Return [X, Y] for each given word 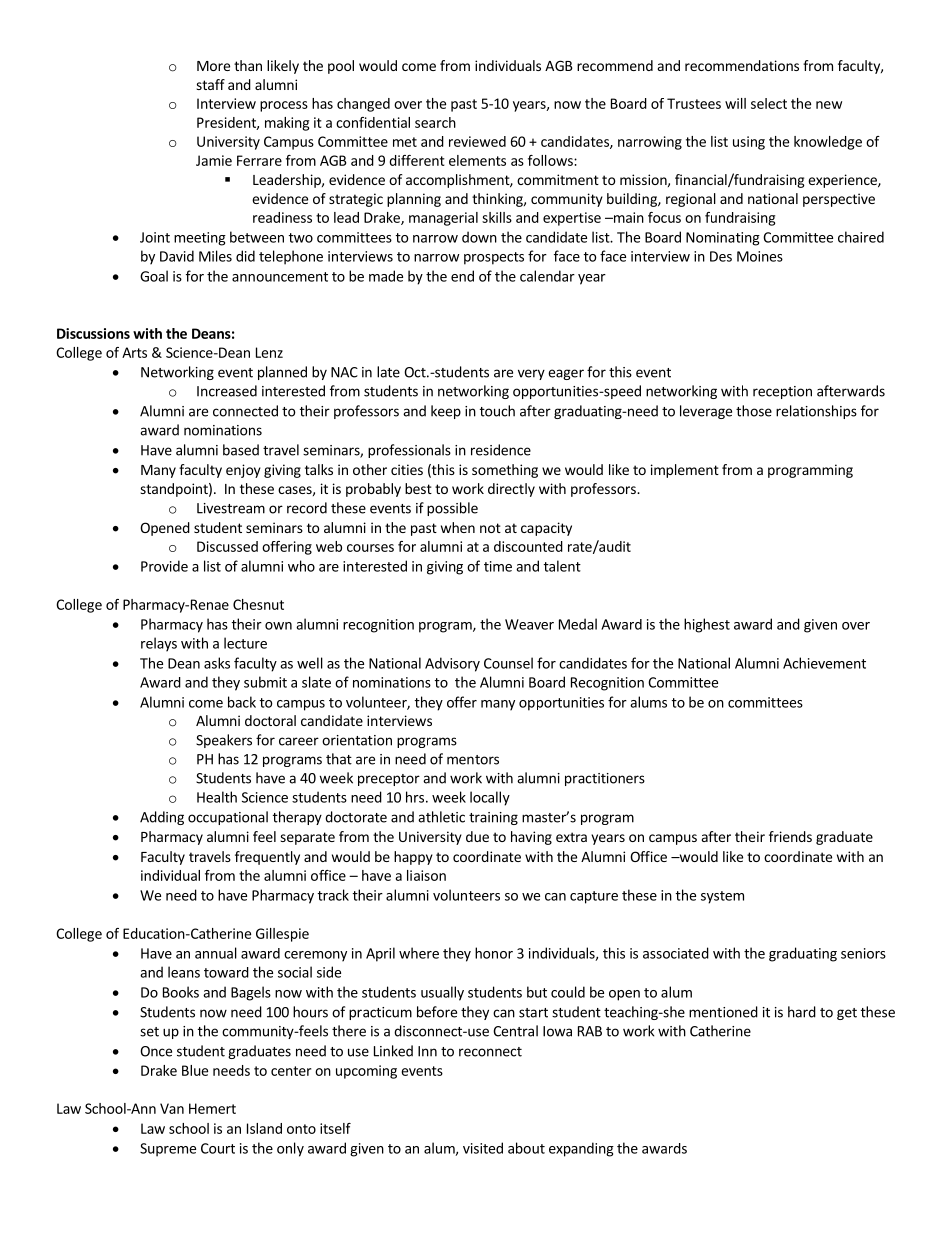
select [769, 103]
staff [210, 84]
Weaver [529, 624]
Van [172, 1108]
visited [483, 1148]
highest [707, 625]
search [435, 122]
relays [159, 644]
